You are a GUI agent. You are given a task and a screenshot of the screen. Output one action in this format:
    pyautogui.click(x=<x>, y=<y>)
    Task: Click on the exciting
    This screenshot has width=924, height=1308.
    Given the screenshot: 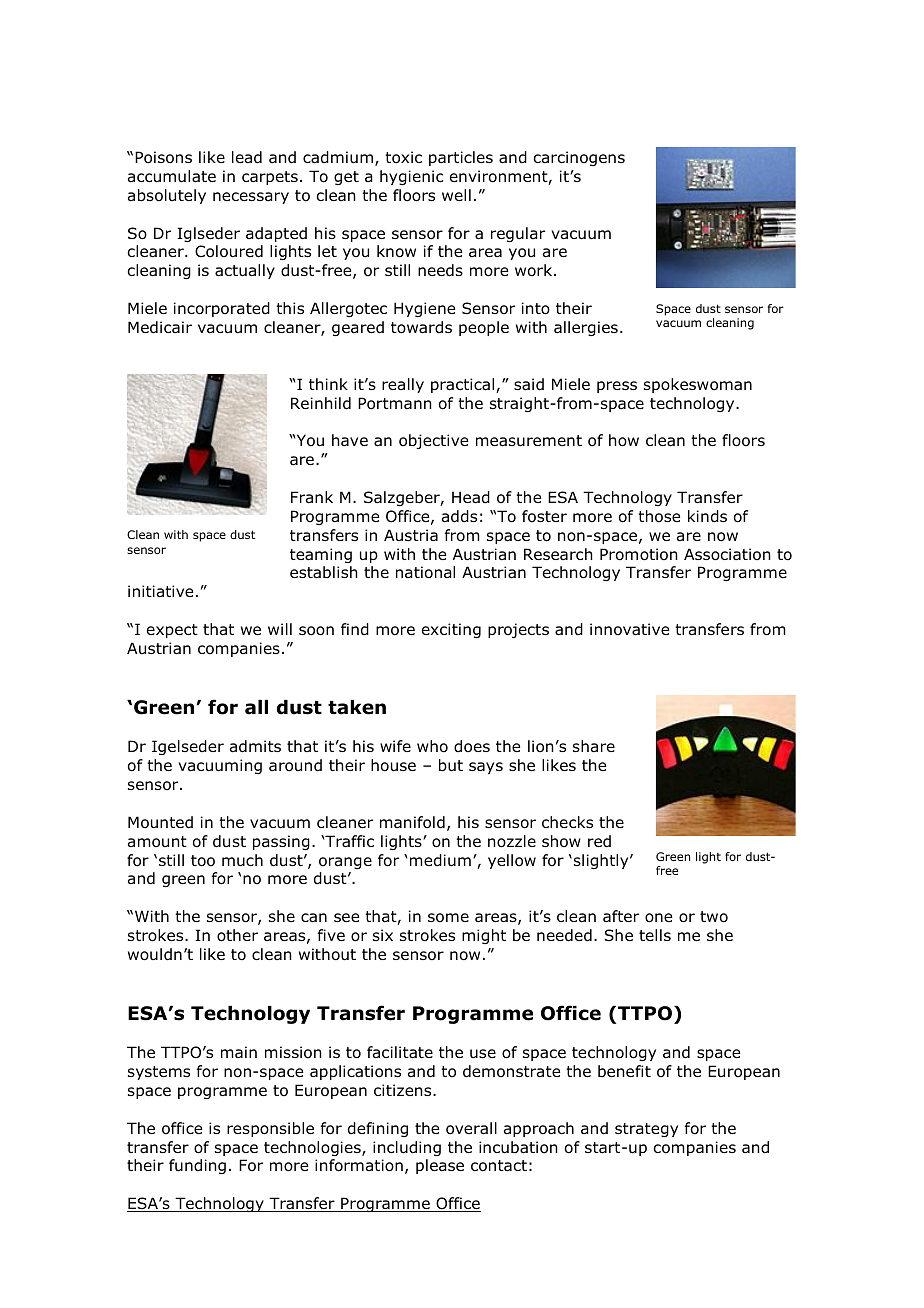 What is the action you would take?
    pyautogui.click(x=451, y=630)
